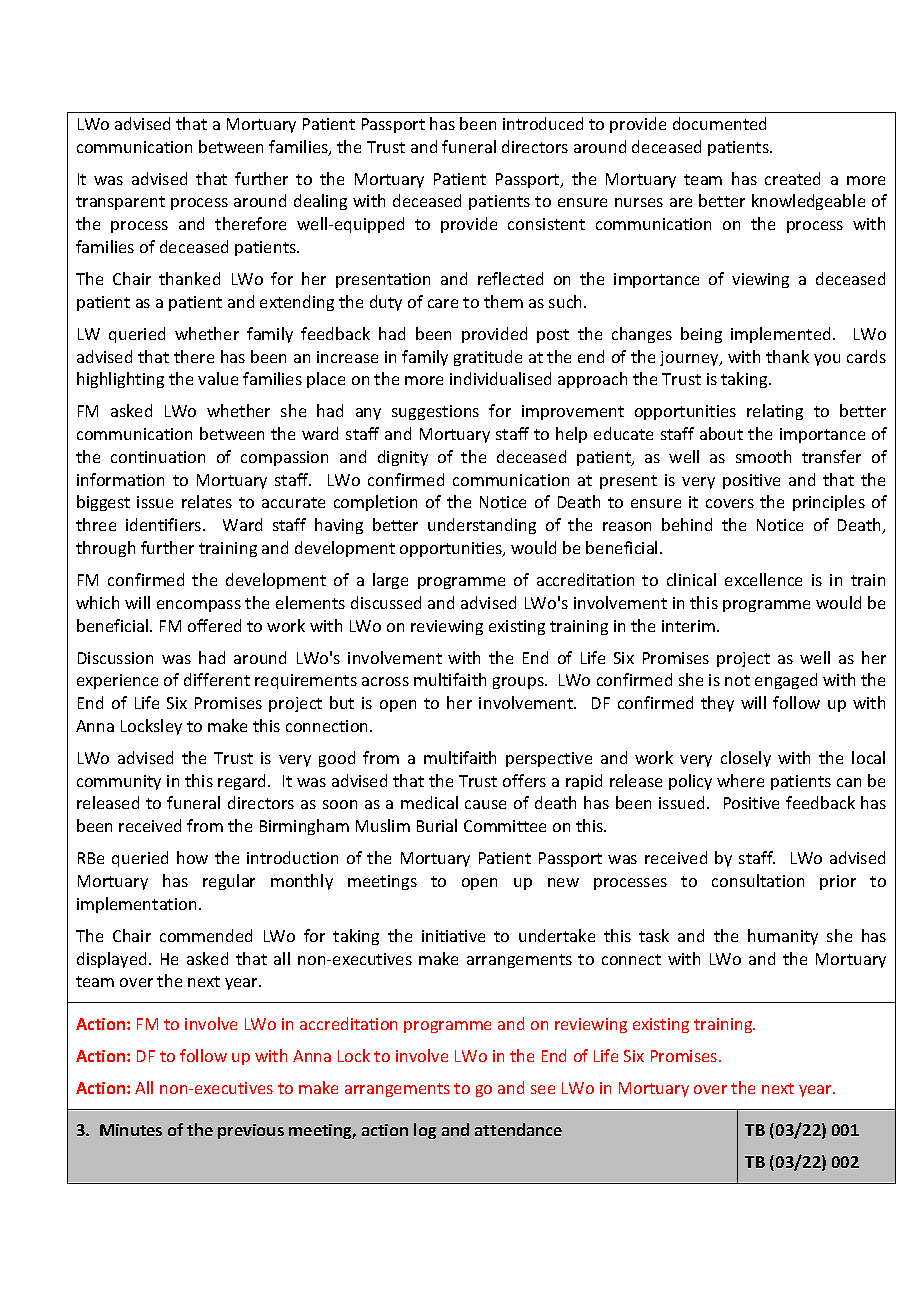 Image resolution: width=924 pixels, height=1308 pixels. Describe the element at coordinates (131, 1130) in the screenshot. I see `Minutes` at that location.
